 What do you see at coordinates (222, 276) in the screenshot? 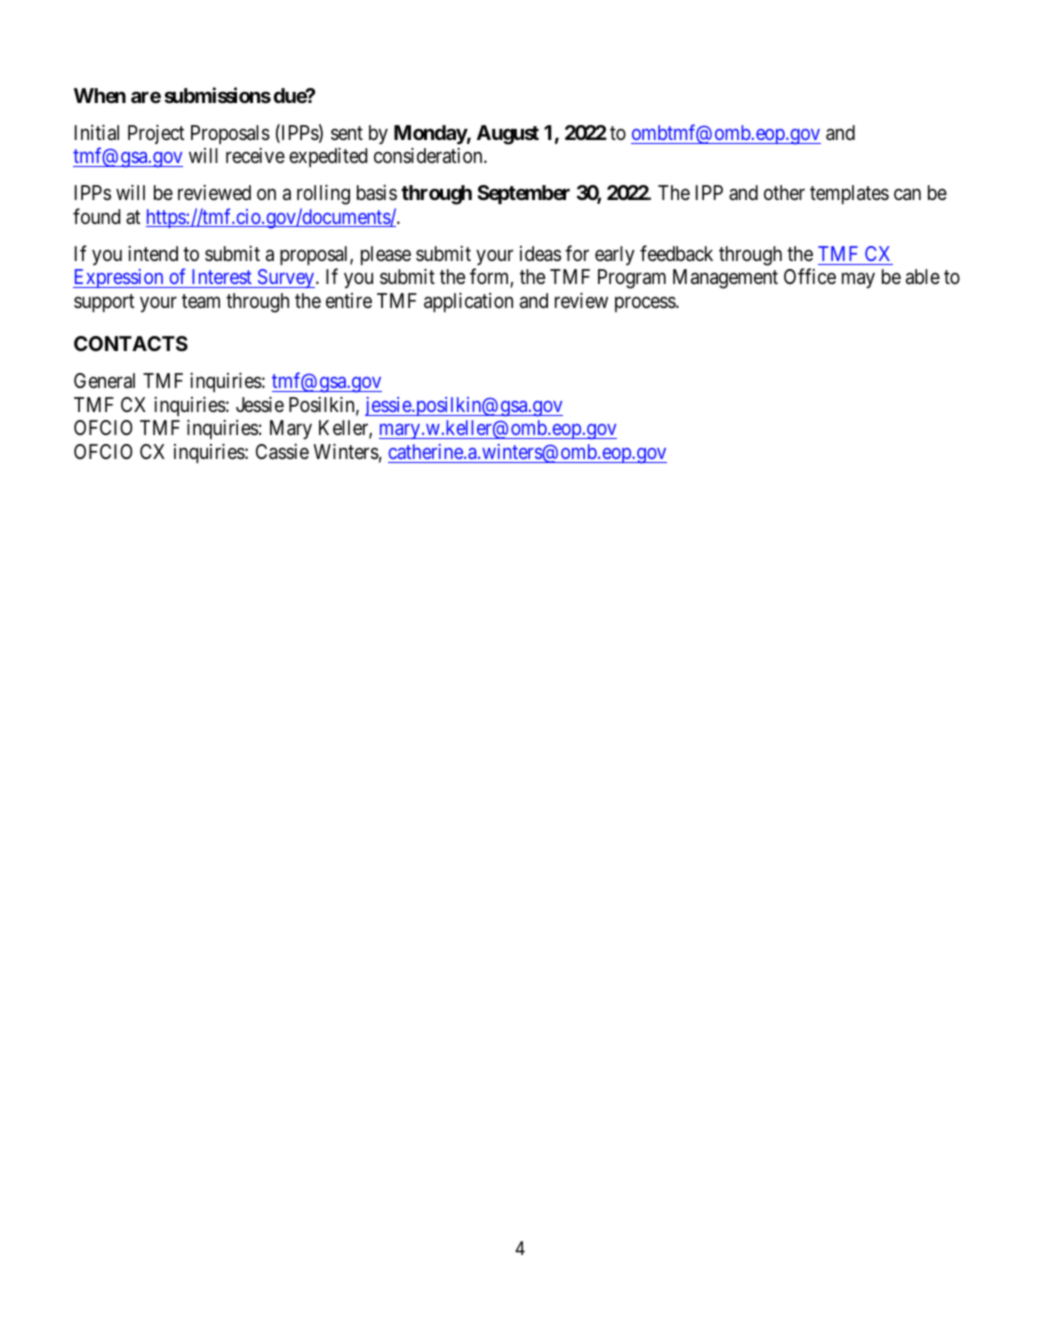
I see `Interest` at bounding box center [222, 276].
